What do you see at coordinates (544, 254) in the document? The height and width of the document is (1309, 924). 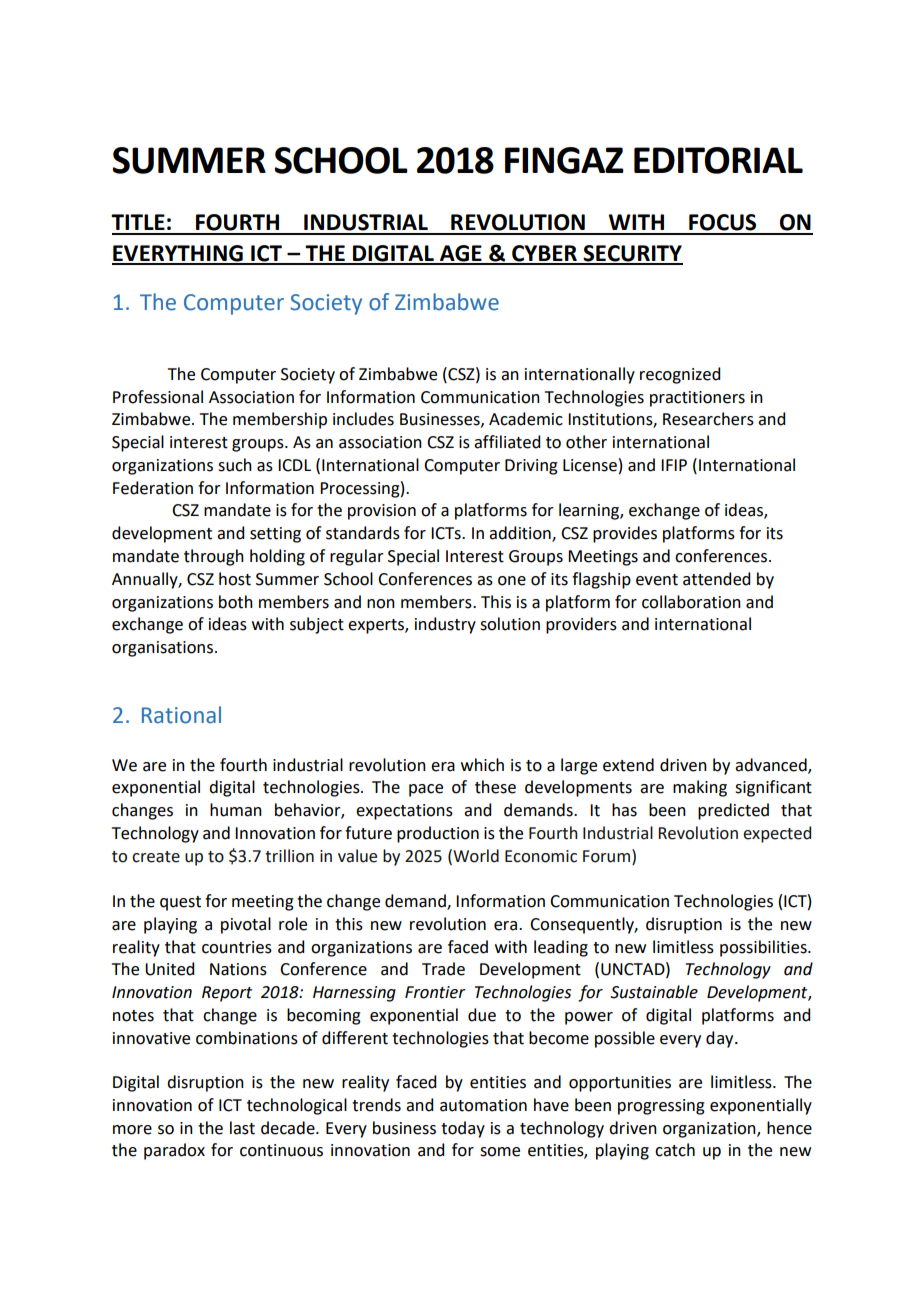 I see `CYBER` at bounding box center [544, 254].
